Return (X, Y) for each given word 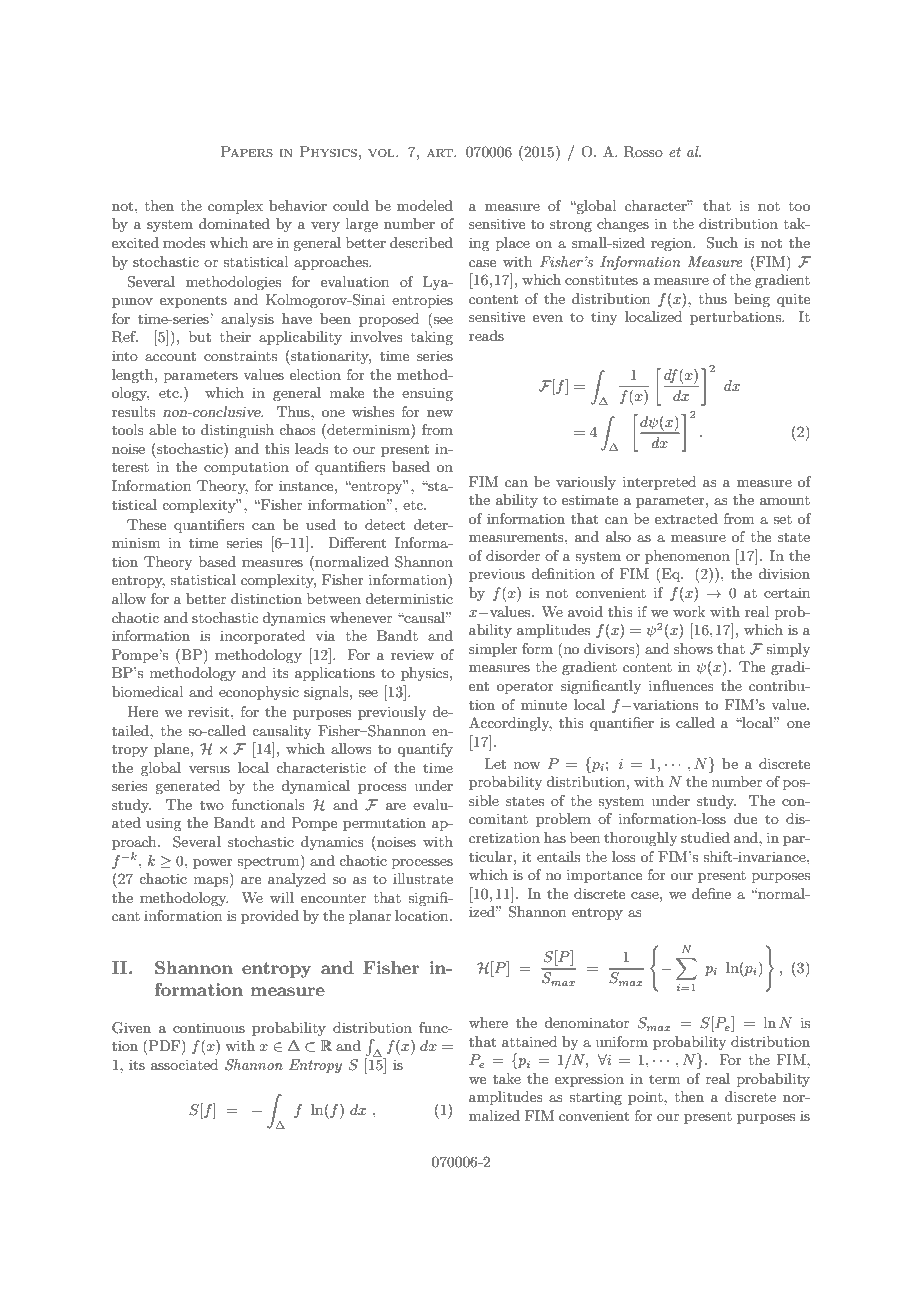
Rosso (643, 152)
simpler (493, 650)
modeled (425, 205)
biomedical (147, 691)
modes (184, 242)
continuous (209, 1027)
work (689, 611)
